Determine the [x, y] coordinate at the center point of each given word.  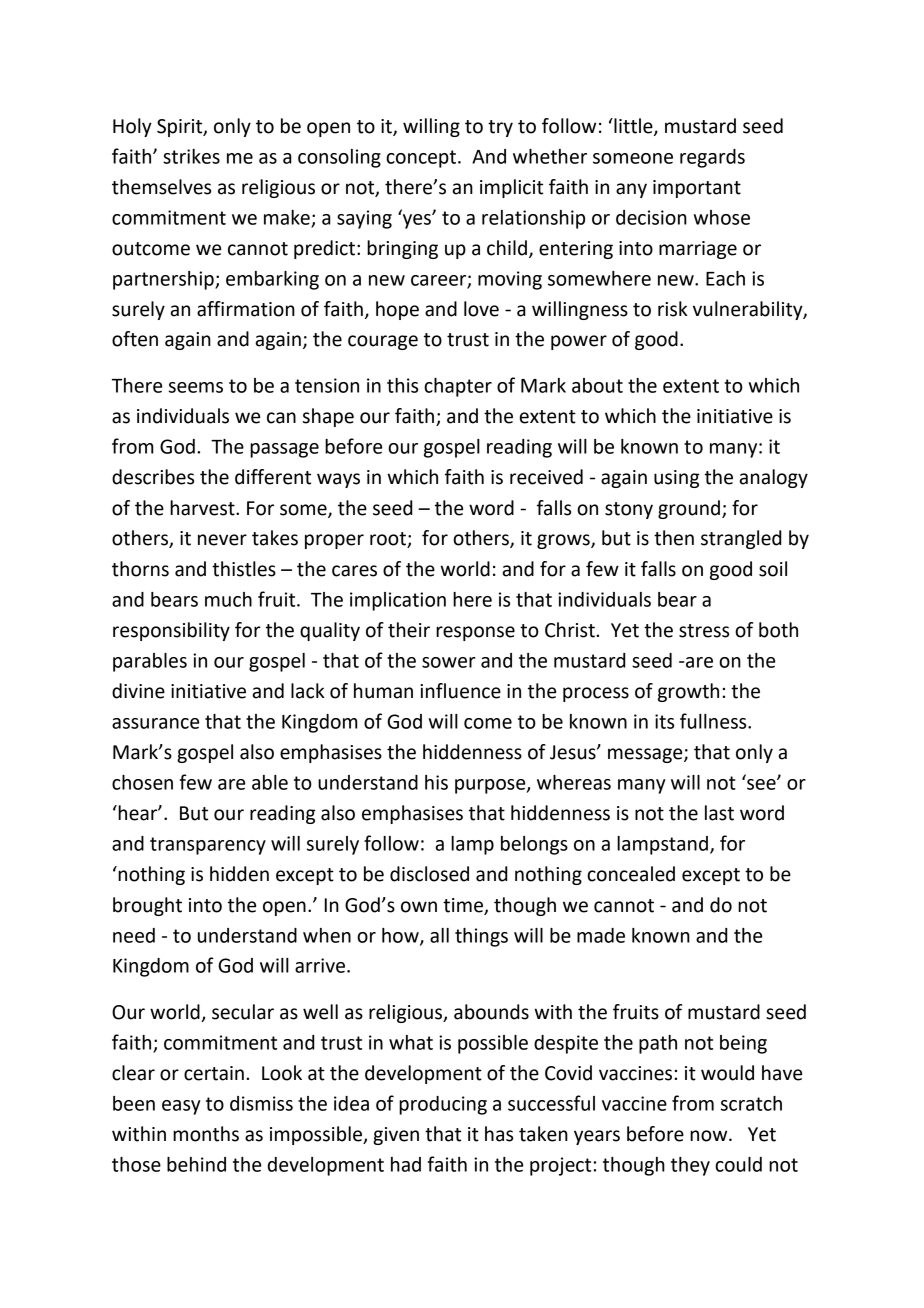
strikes [191, 156]
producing [443, 1105]
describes [153, 477]
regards [712, 158]
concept [422, 159]
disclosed [429, 874]
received [546, 477]
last [719, 813]
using [676, 479]
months [206, 1134]
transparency [208, 846]
